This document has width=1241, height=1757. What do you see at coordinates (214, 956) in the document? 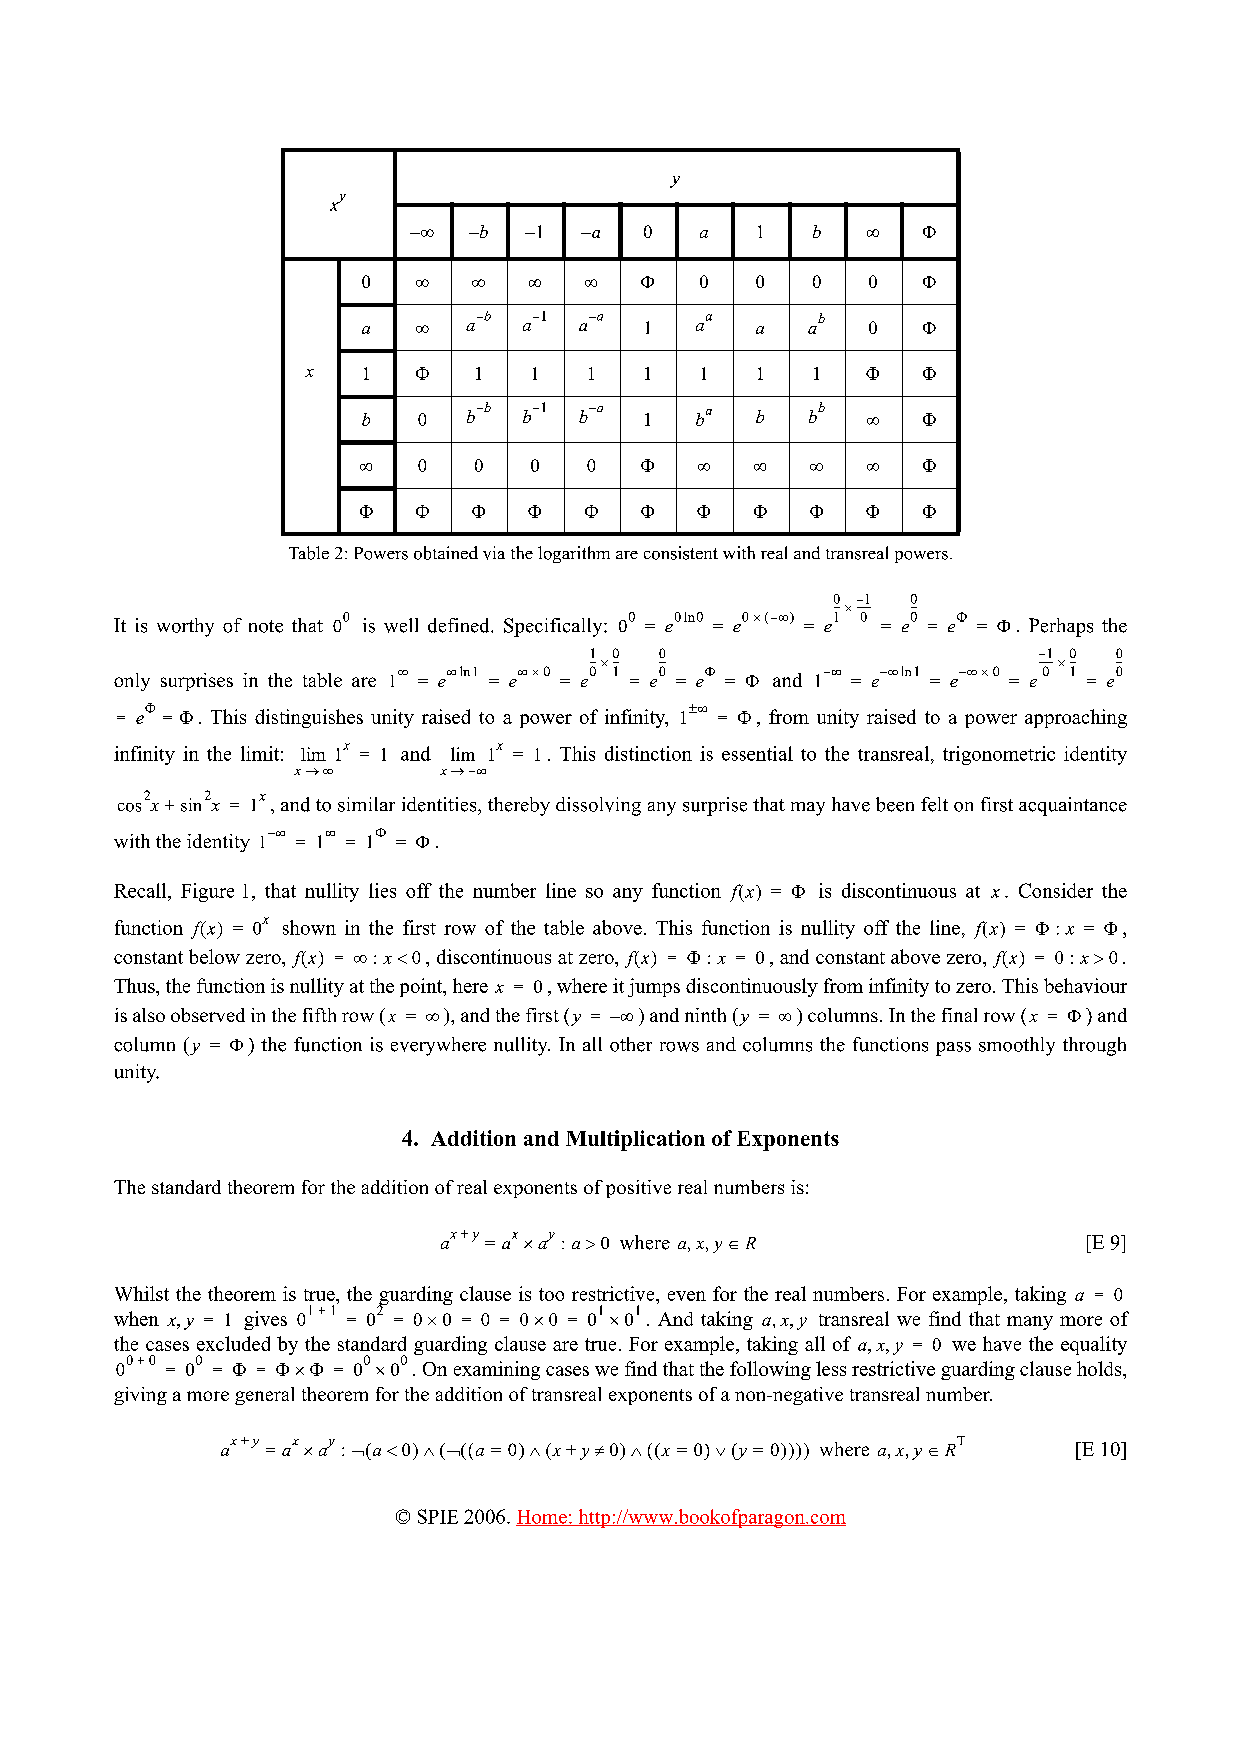
I see `below` at bounding box center [214, 956].
